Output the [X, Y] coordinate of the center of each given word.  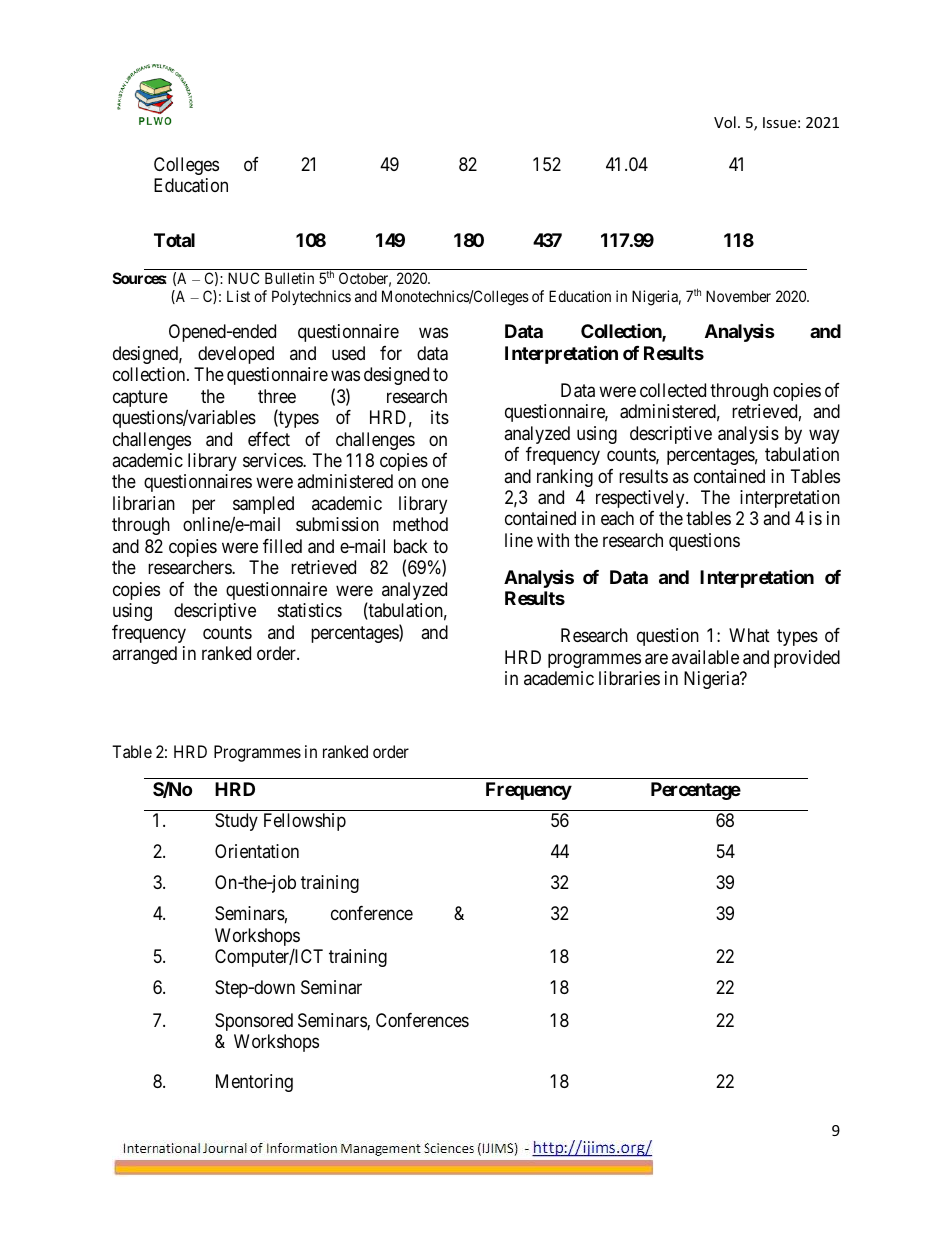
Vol [725, 122]
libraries [629, 678]
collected [673, 390]
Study [236, 822]
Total [174, 240]
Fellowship [305, 822]
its [440, 417]
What [749, 635]
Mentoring [254, 1083]
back [411, 546]
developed [236, 355]
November [738, 296]
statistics [310, 610]
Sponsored [254, 1022]
